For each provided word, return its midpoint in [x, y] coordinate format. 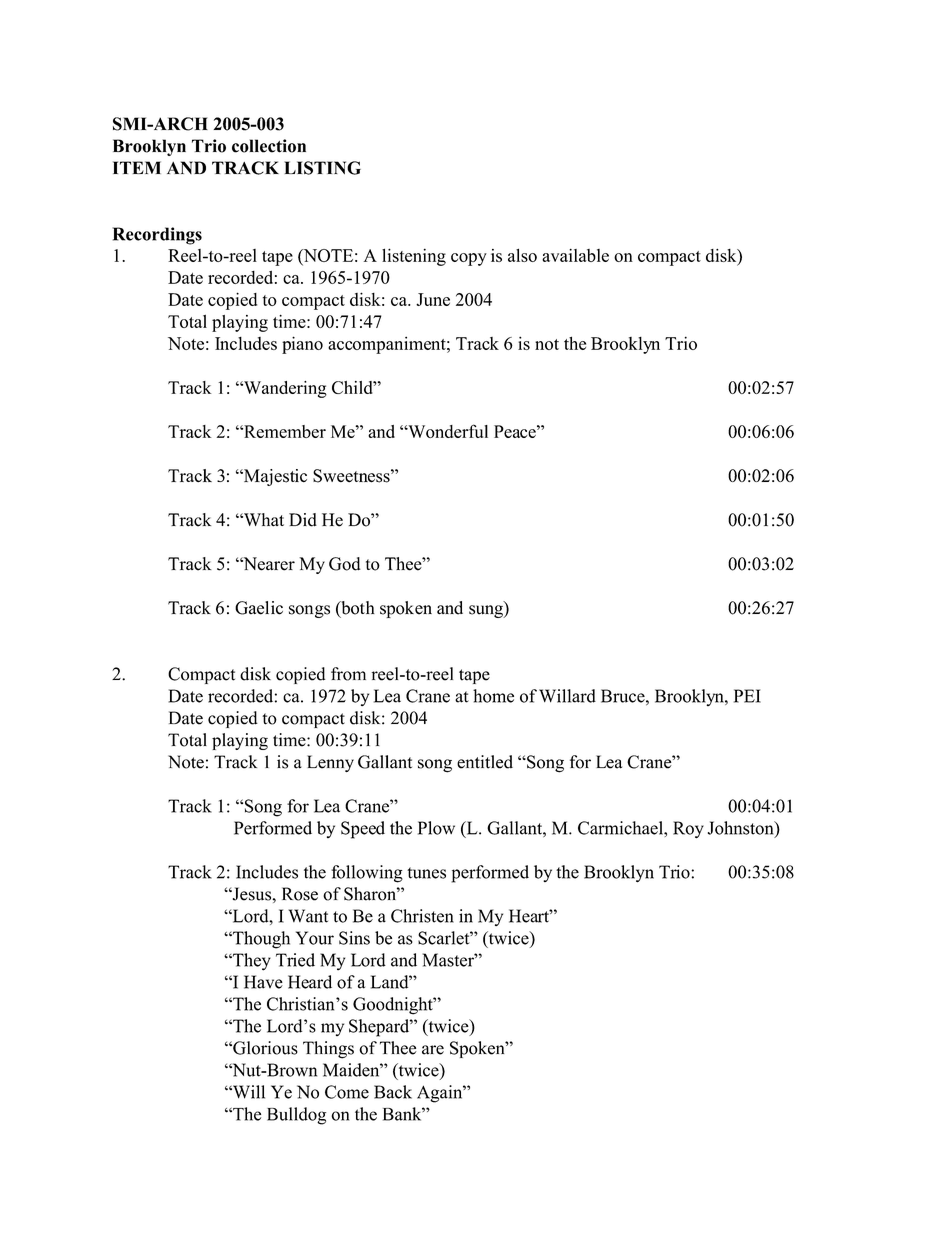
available [575, 255]
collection [269, 146]
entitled [485, 762]
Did [303, 520]
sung [487, 611]
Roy [688, 829]
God [345, 564]
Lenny [330, 763]
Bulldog [296, 1116]
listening [414, 257]
